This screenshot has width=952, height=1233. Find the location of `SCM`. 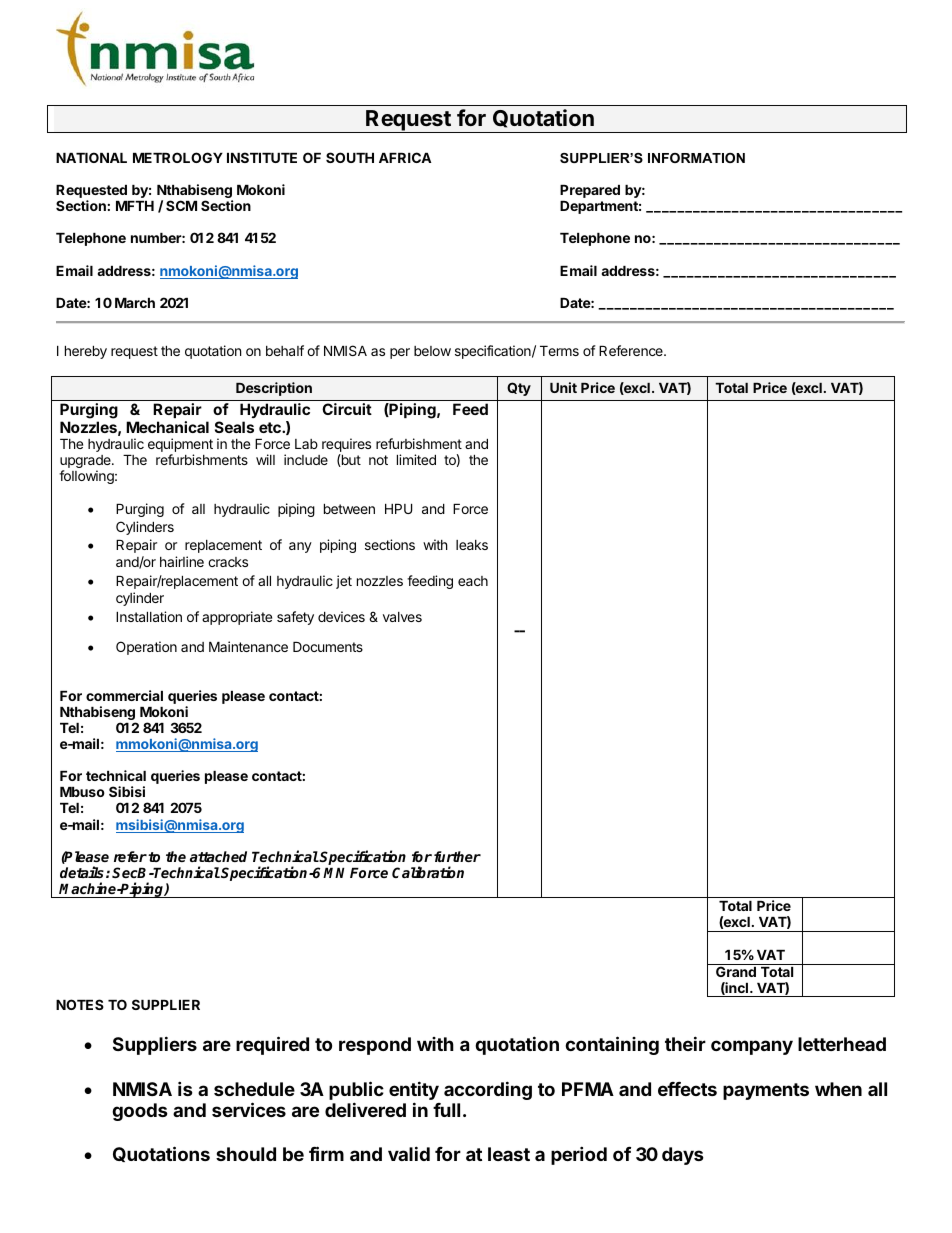

SCM is located at coordinates (181, 205).
